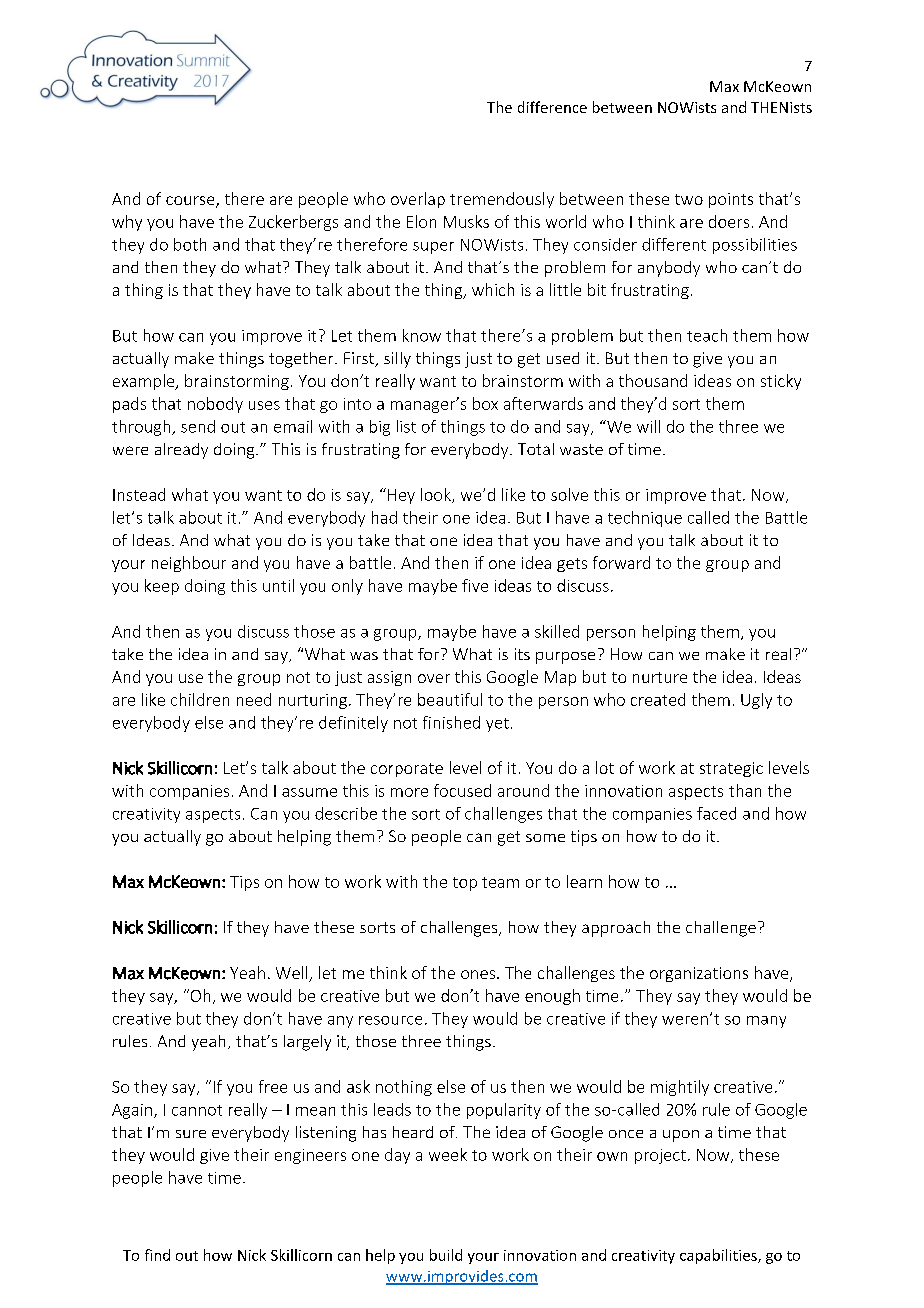 The image size is (924, 1308). I want to click on box, so click(485, 403).
